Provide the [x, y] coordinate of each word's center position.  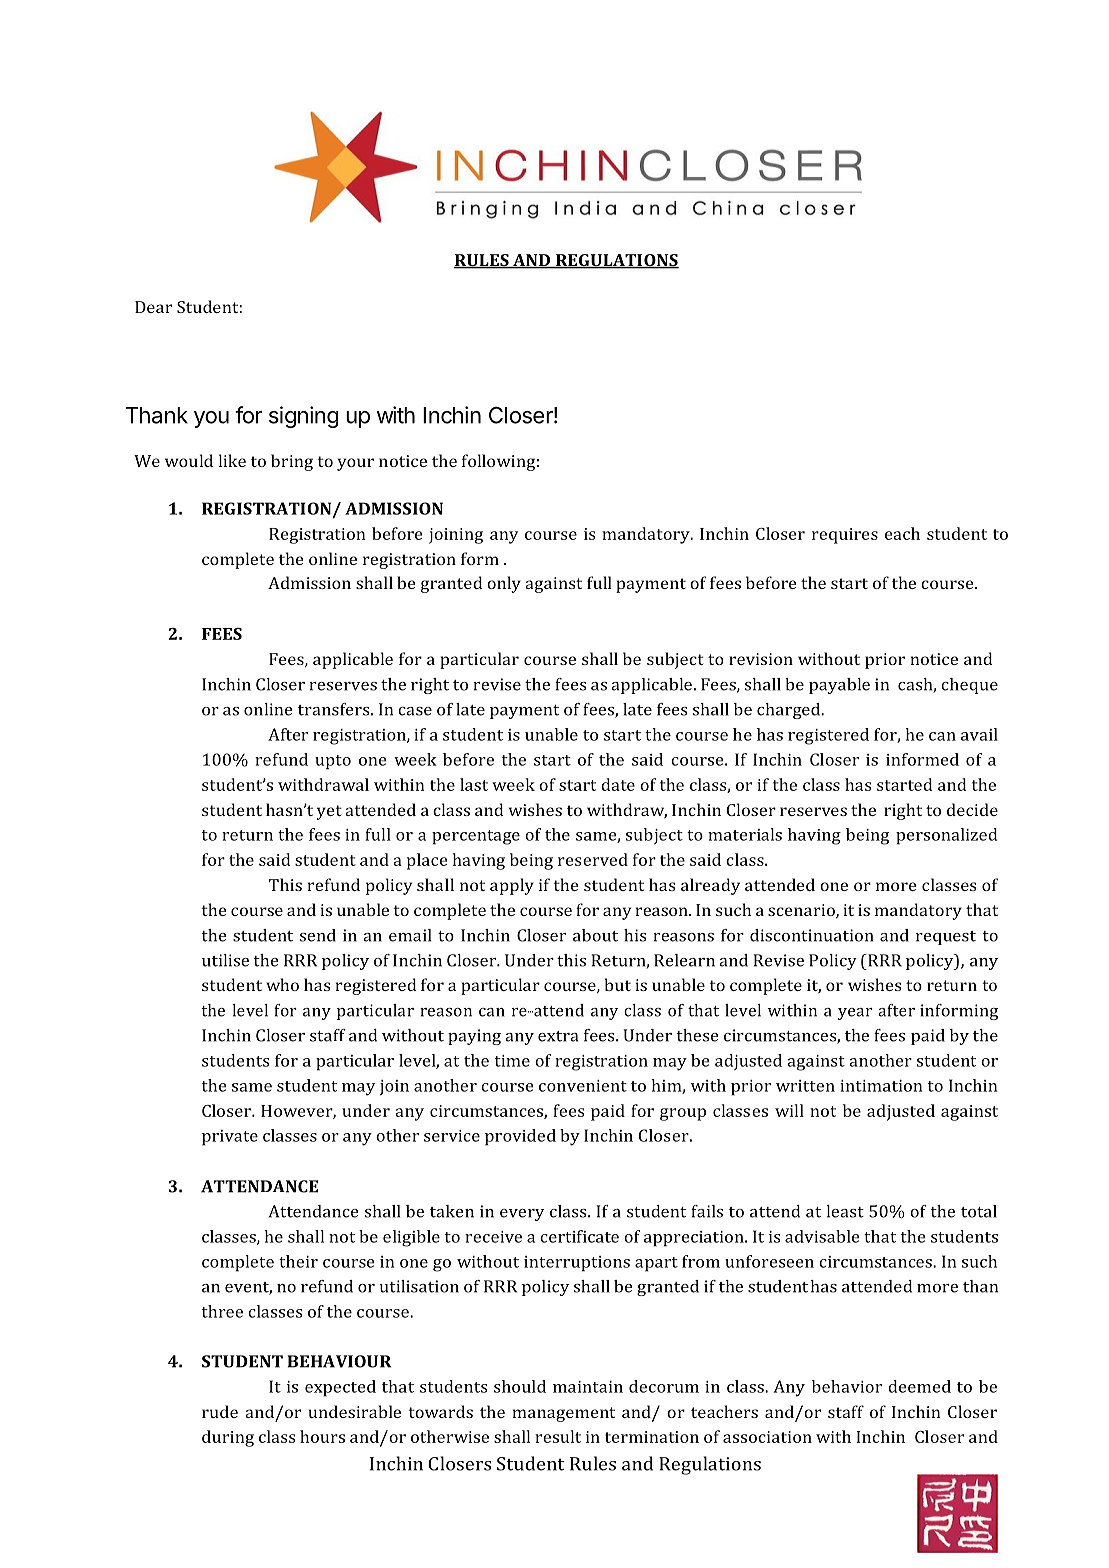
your [355, 464]
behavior [847, 1386]
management [564, 1414]
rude [220, 1411]
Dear [153, 307]
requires [845, 536]
